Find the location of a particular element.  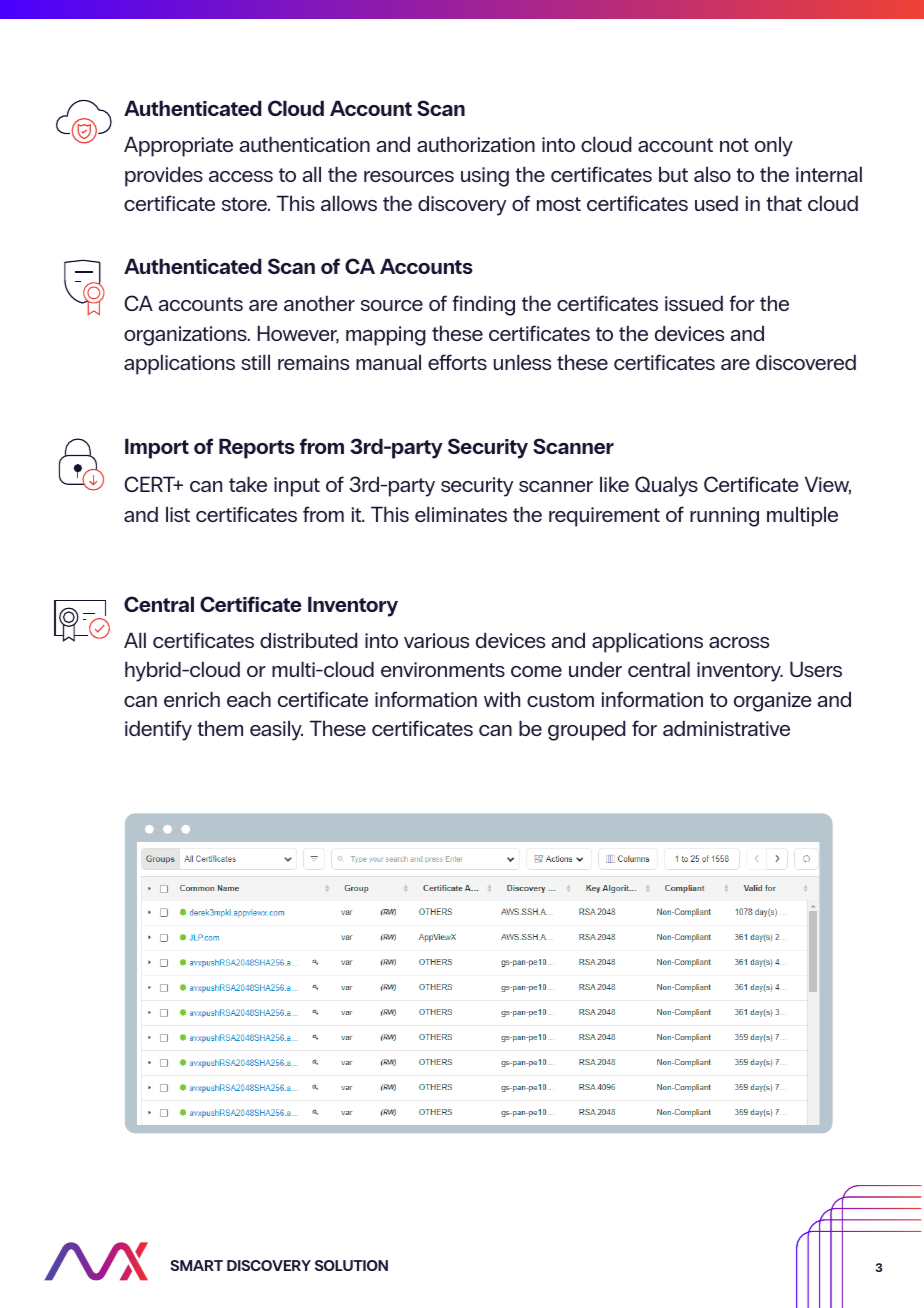

using is located at coordinates (485, 177).
